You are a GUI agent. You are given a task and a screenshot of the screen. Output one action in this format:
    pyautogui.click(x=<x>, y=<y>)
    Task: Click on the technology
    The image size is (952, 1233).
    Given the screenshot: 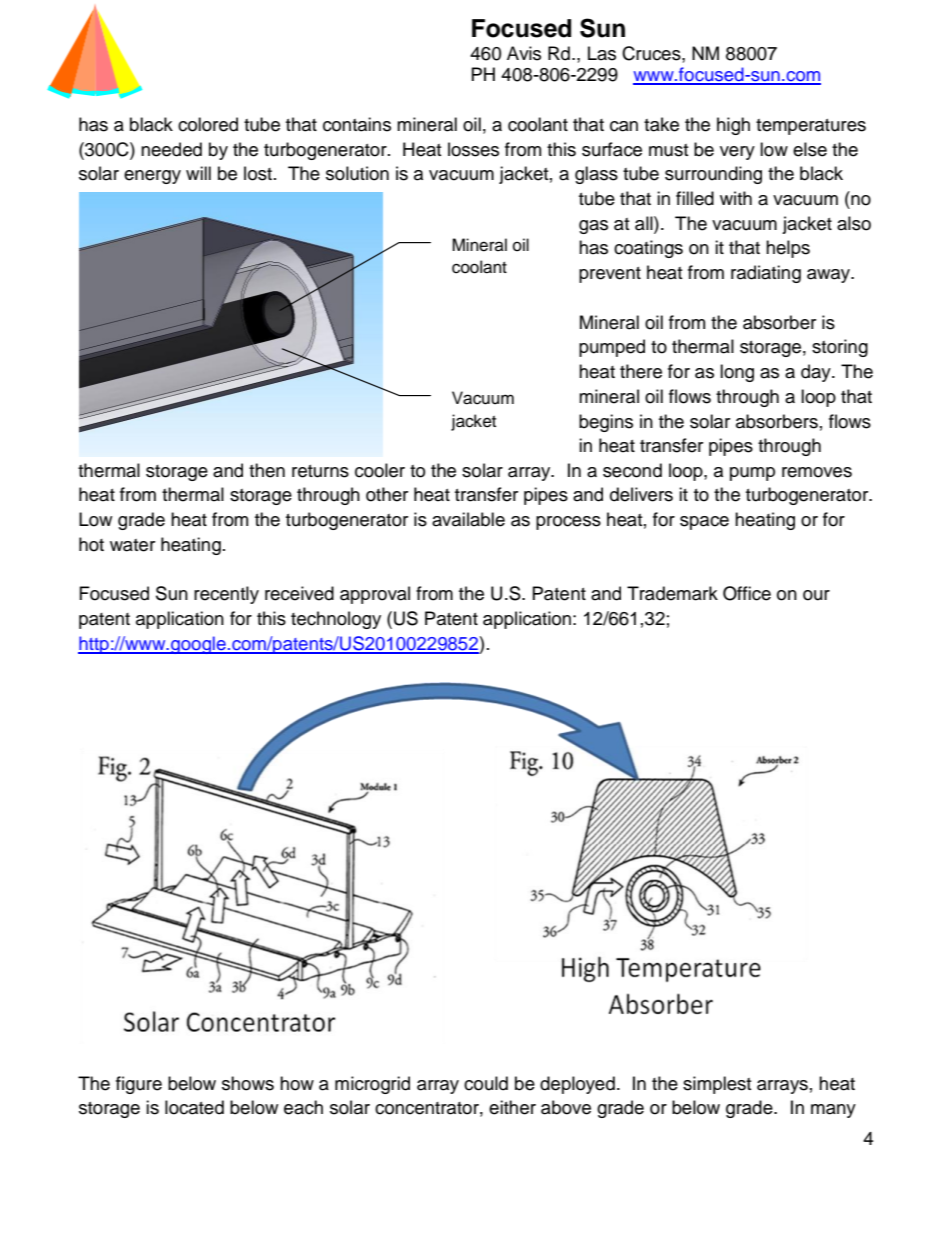 What is the action you would take?
    pyautogui.click(x=336, y=620)
